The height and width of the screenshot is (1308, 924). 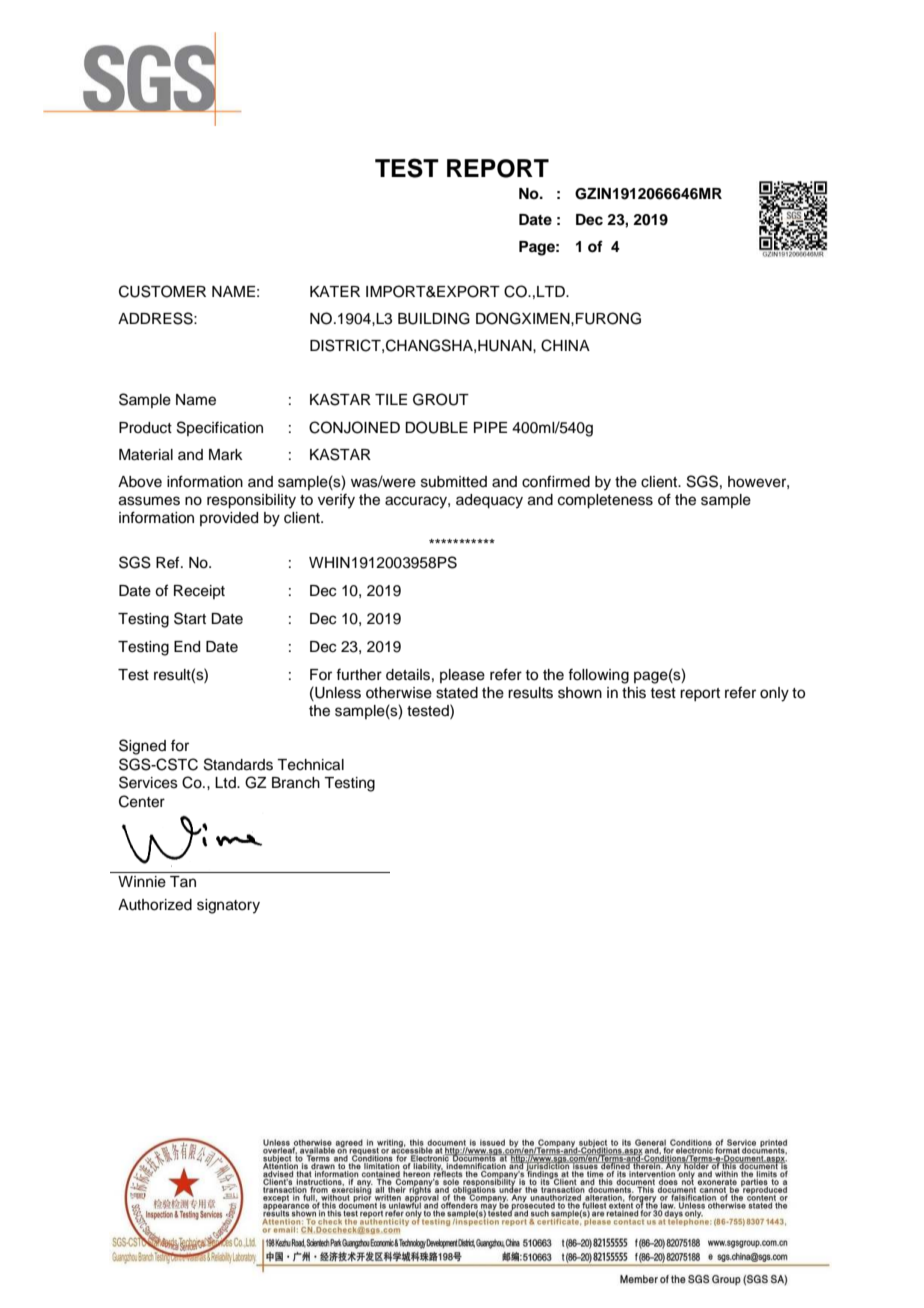 What do you see at coordinates (199, 592) in the screenshot?
I see `Receipt` at bounding box center [199, 592].
